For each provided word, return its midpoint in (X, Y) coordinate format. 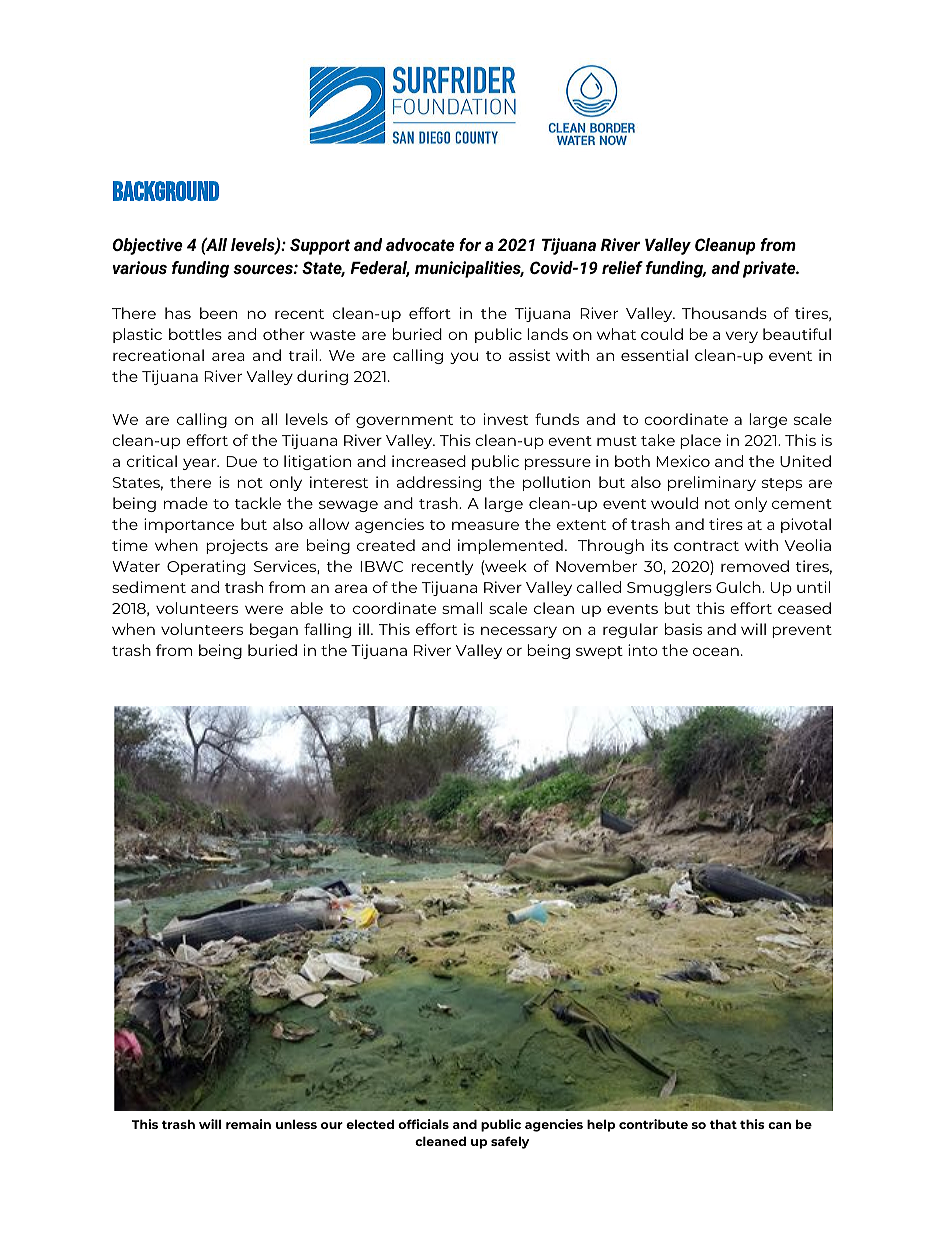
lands (547, 334)
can (779, 1125)
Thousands (724, 313)
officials (423, 1124)
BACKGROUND (166, 191)
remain (248, 1124)
